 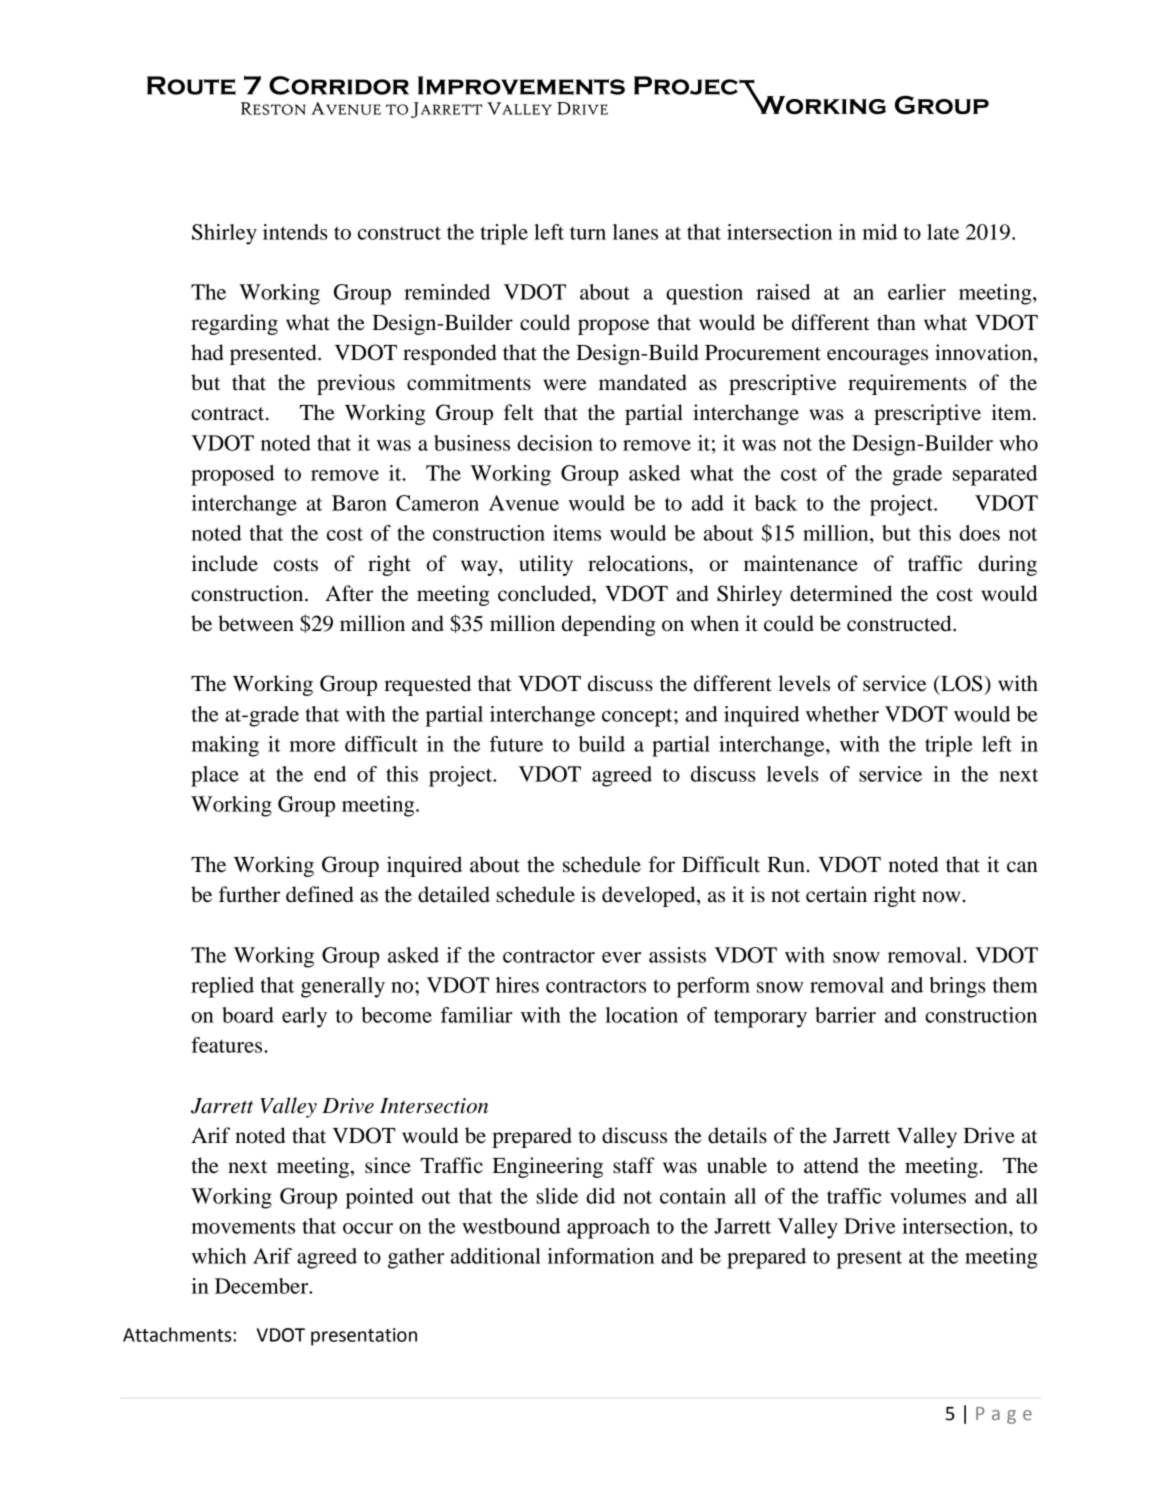 What do you see at coordinates (621, 957) in the image?
I see `ever` at bounding box center [621, 957].
